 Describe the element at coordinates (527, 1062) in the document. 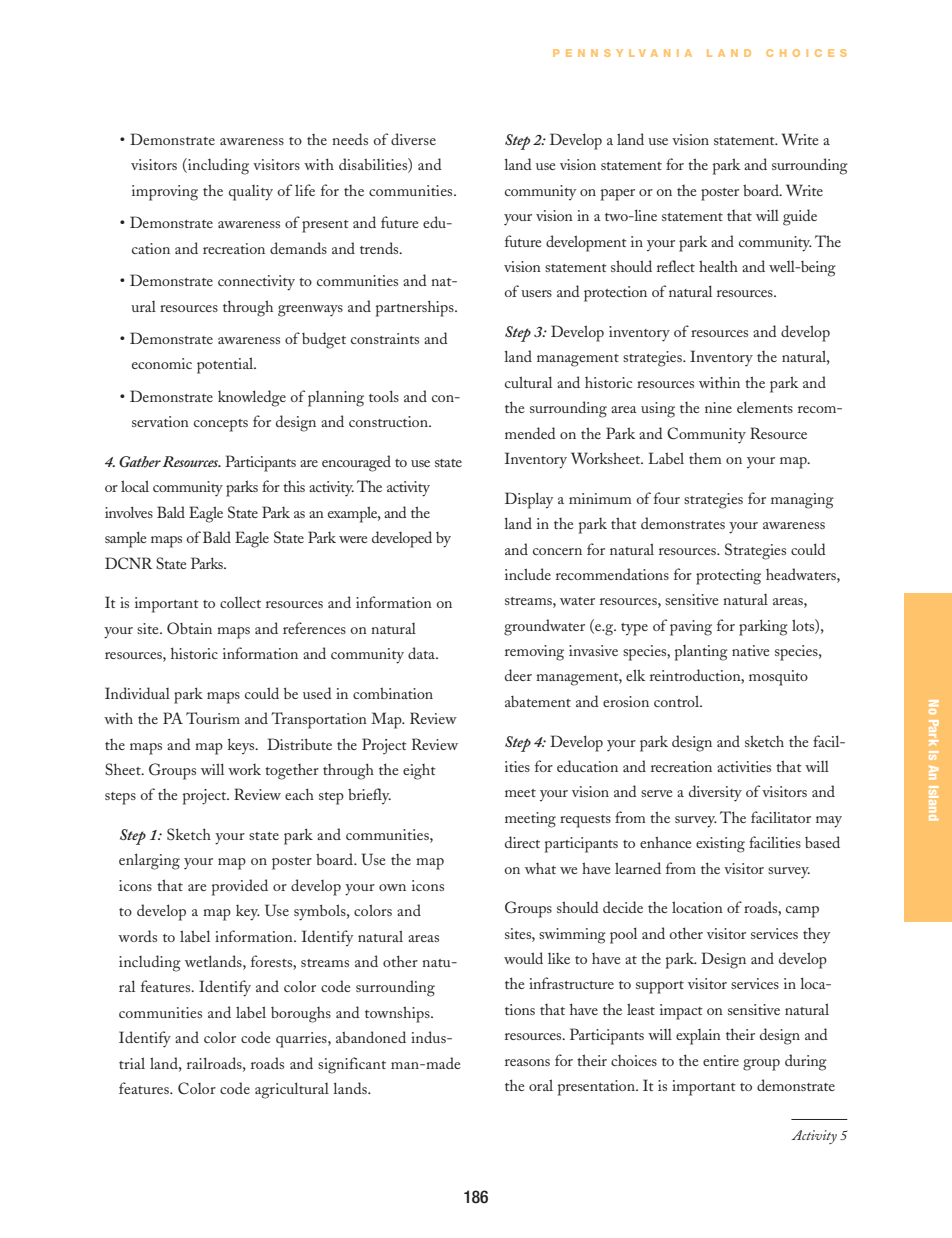

I see `reasons` at that location.
